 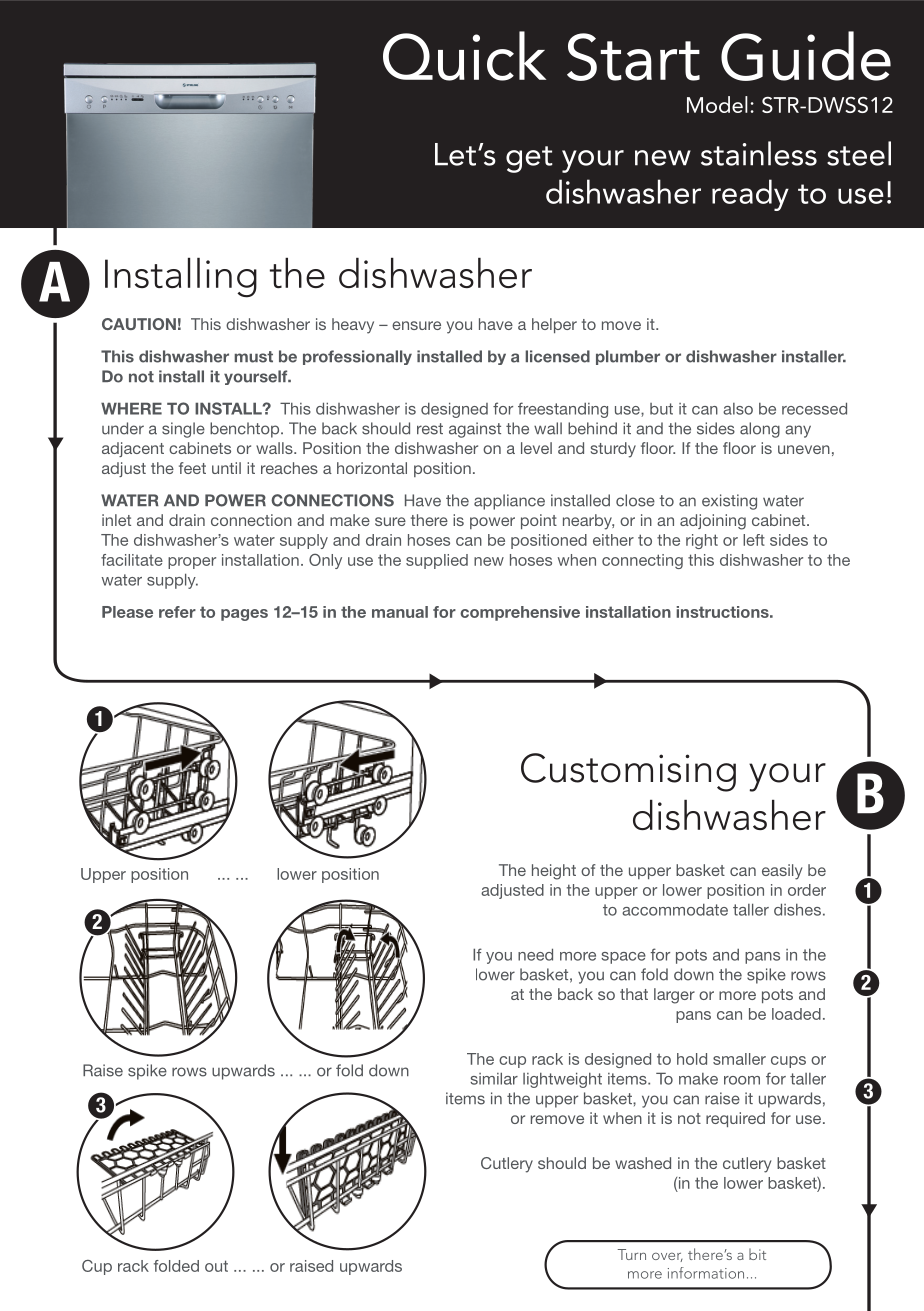 What do you see at coordinates (464, 56) in the image?
I see `Quick` at bounding box center [464, 56].
